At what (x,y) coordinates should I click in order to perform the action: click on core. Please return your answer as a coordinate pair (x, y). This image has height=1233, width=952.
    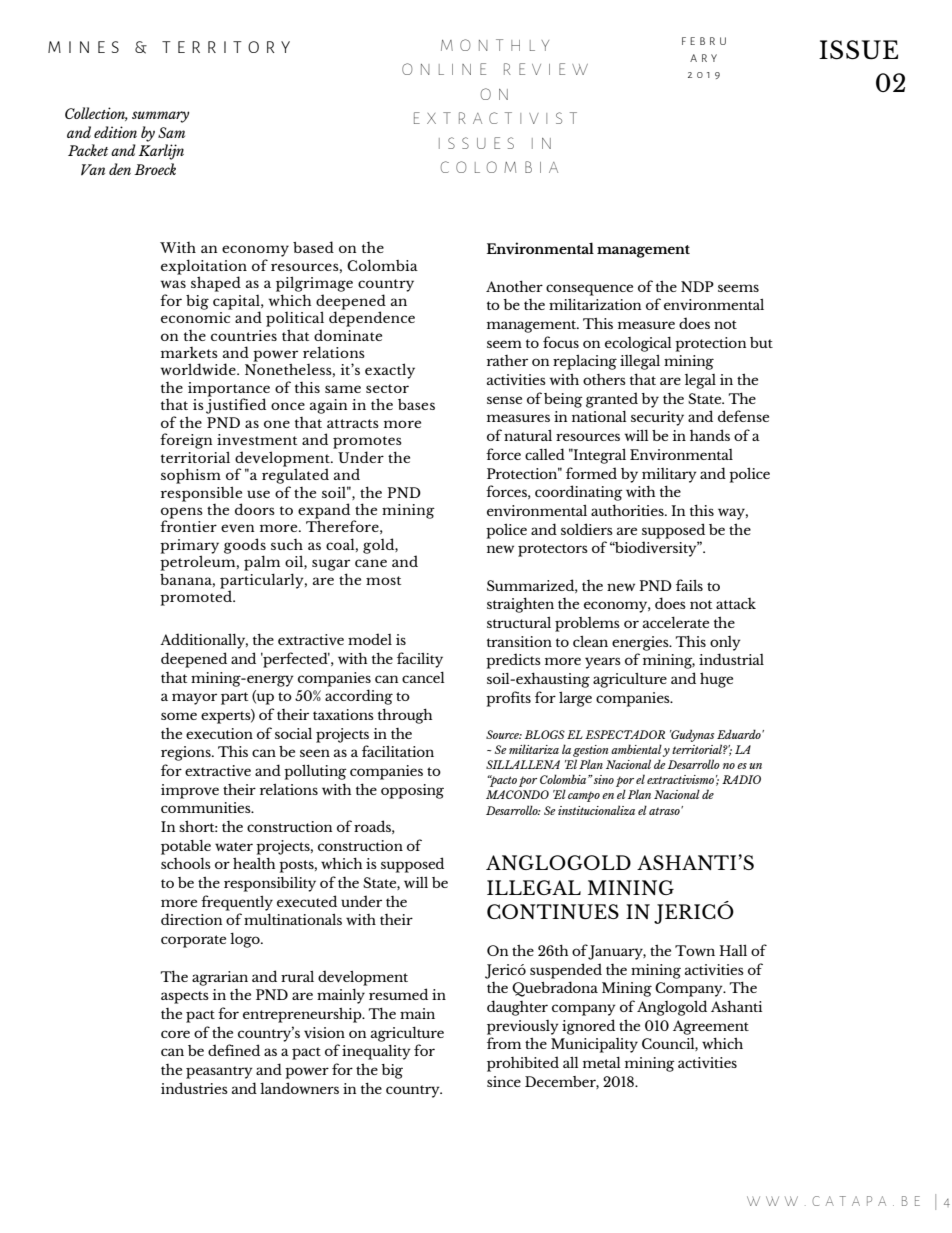
    Looking at the image, I should click on (175, 1034).
